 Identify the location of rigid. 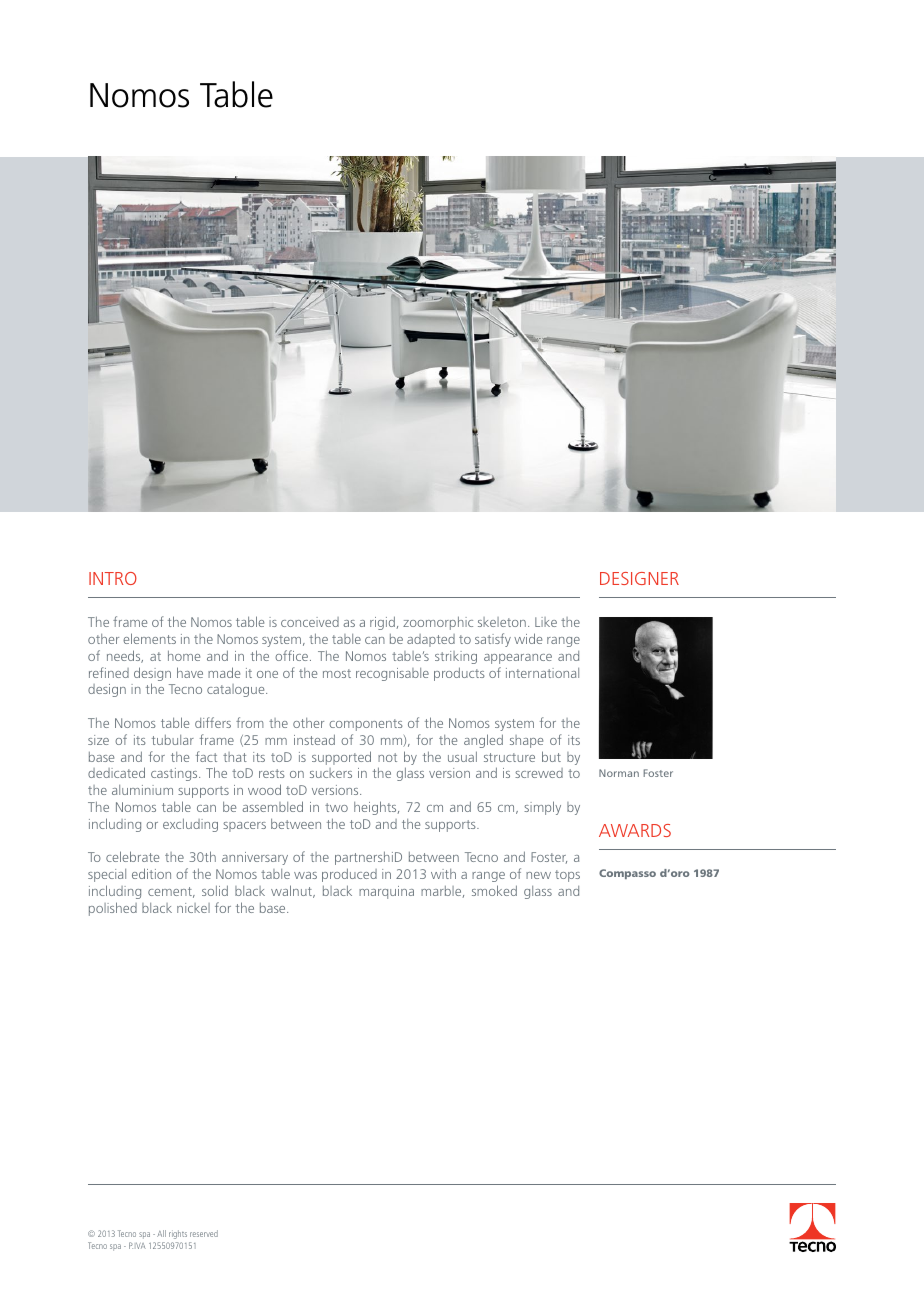
(382, 623).
